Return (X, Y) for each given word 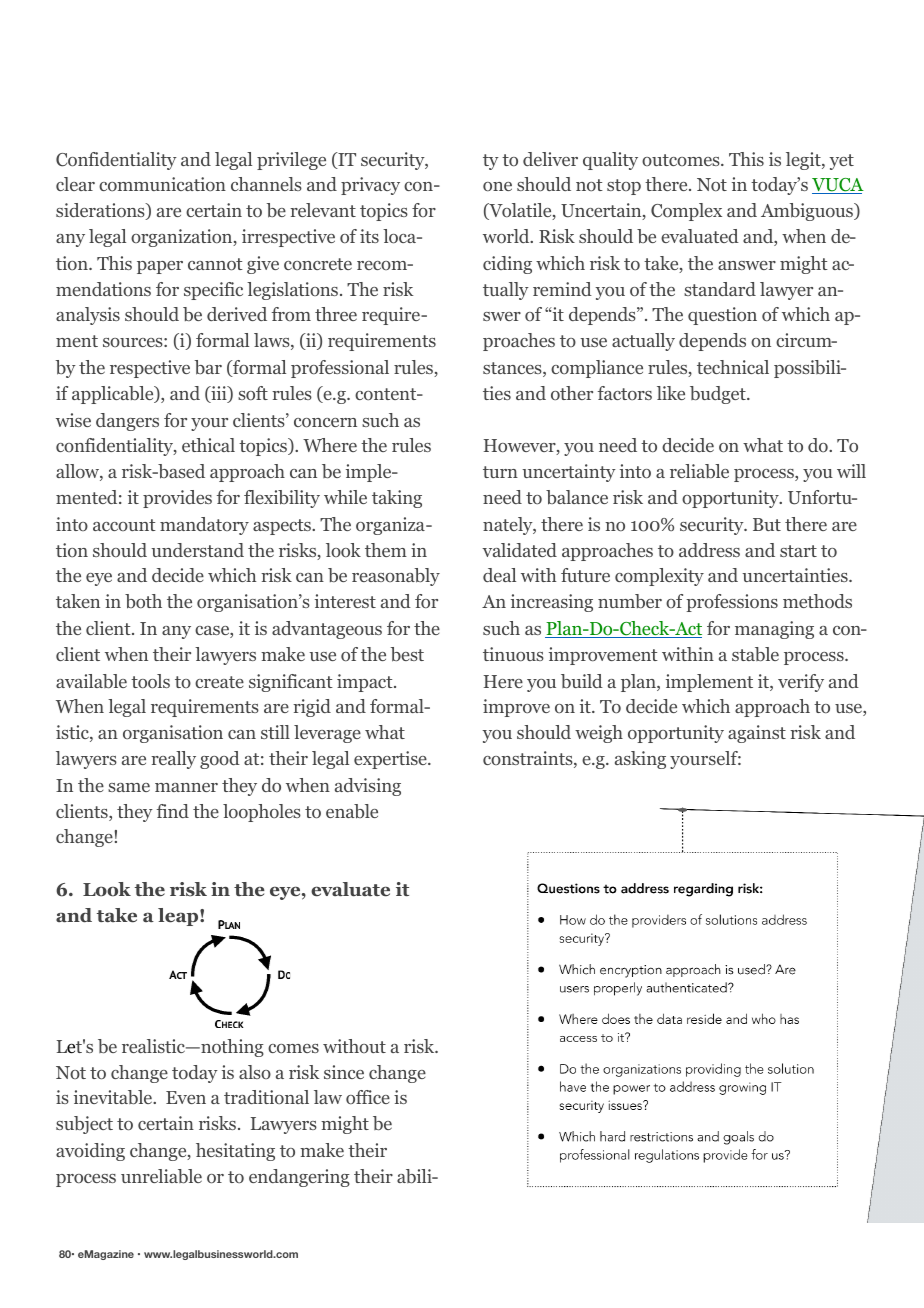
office (368, 1097)
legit (804, 161)
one (497, 187)
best (407, 654)
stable (755, 654)
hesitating (235, 1152)
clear (75, 184)
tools (150, 681)
